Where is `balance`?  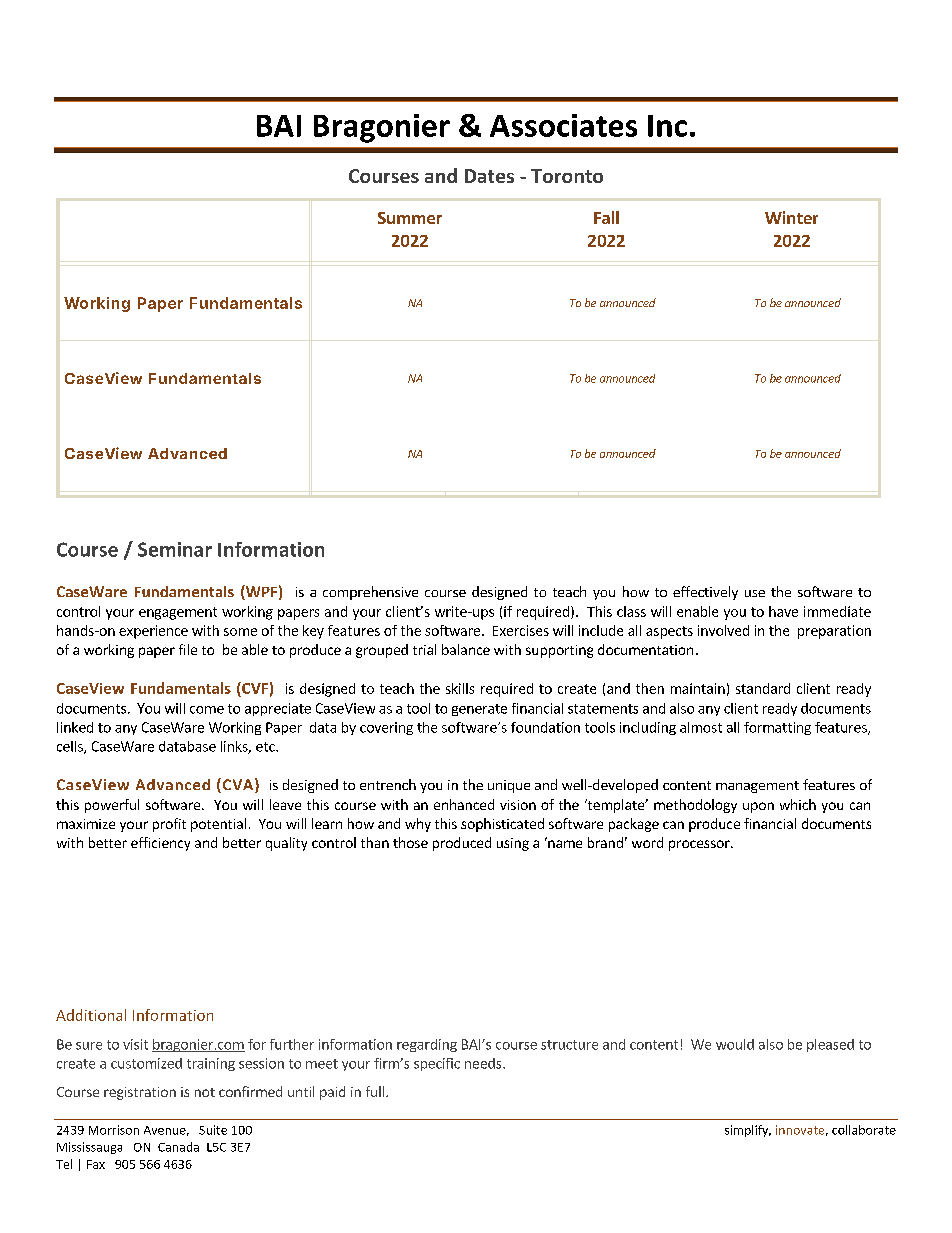
balance is located at coordinates (466, 649).
